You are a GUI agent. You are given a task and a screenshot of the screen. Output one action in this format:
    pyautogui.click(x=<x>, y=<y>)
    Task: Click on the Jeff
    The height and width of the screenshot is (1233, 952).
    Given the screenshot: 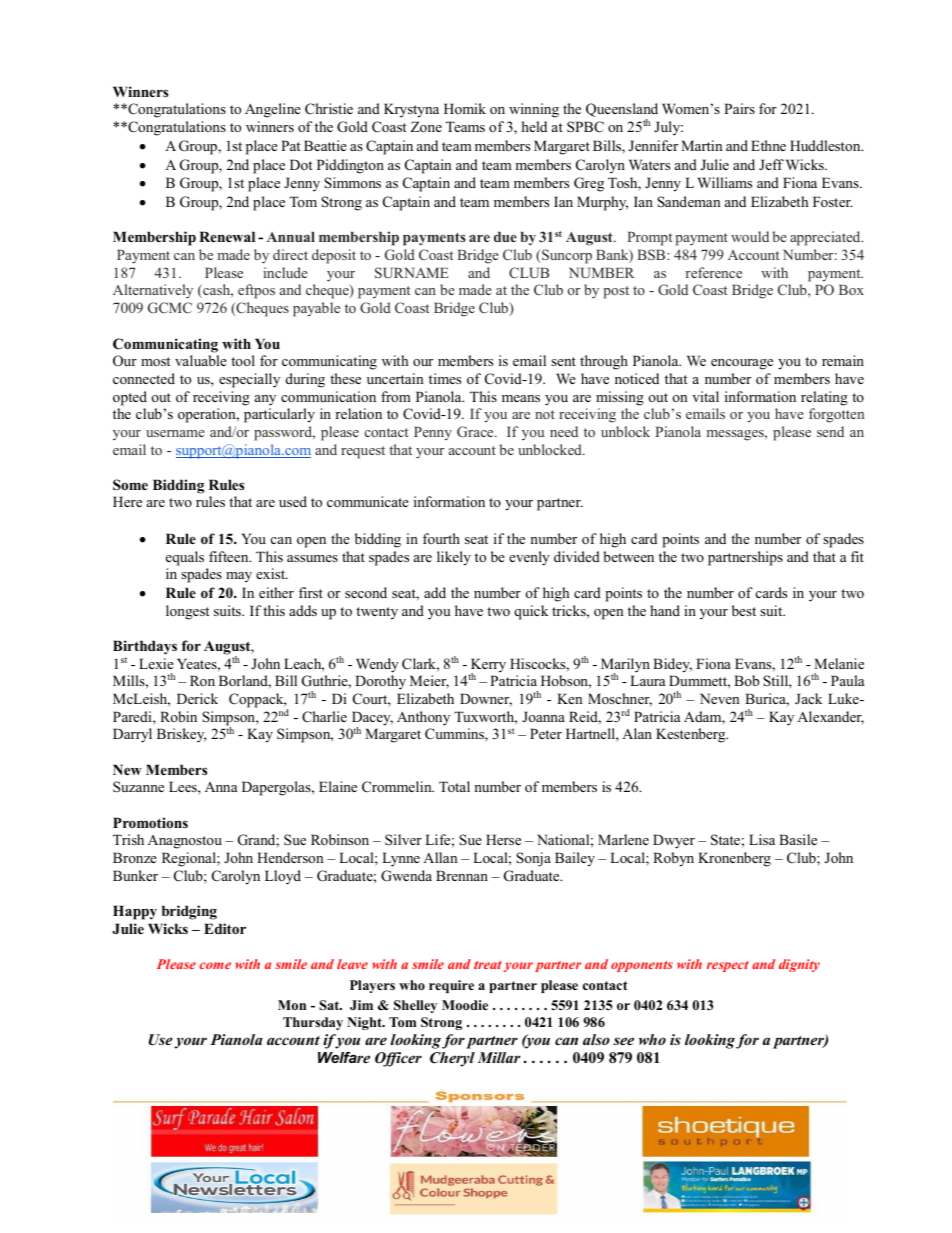 What is the action you would take?
    pyautogui.click(x=771, y=164)
